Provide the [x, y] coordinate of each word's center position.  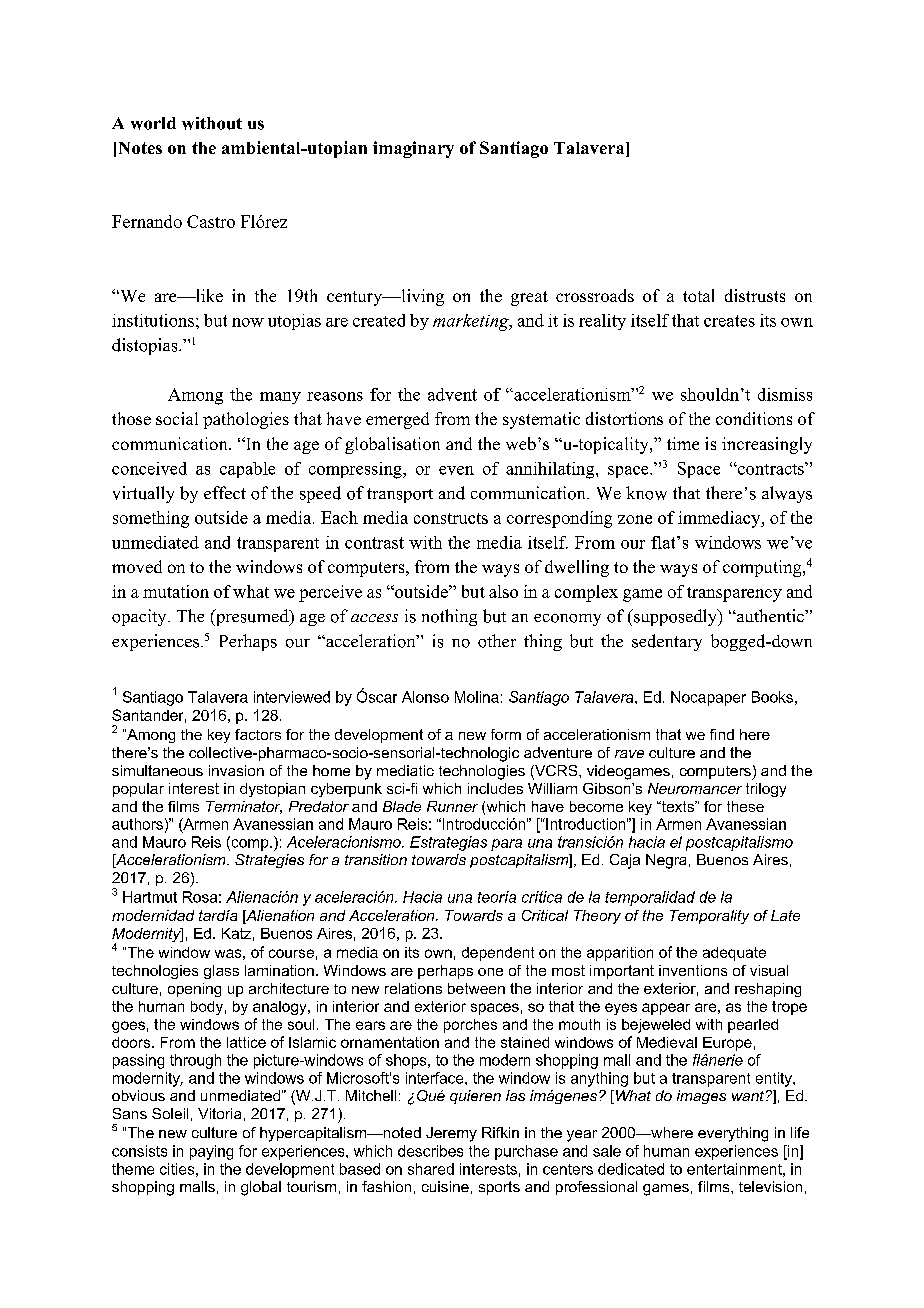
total [698, 295]
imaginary [413, 149]
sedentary [667, 642]
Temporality [709, 917]
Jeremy [451, 1134]
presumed [252, 617]
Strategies [269, 861]
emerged [397, 420]
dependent [498, 954]
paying [211, 1152]
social [177, 418]
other [497, 641]
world [153, 123]
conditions [754, 418]
